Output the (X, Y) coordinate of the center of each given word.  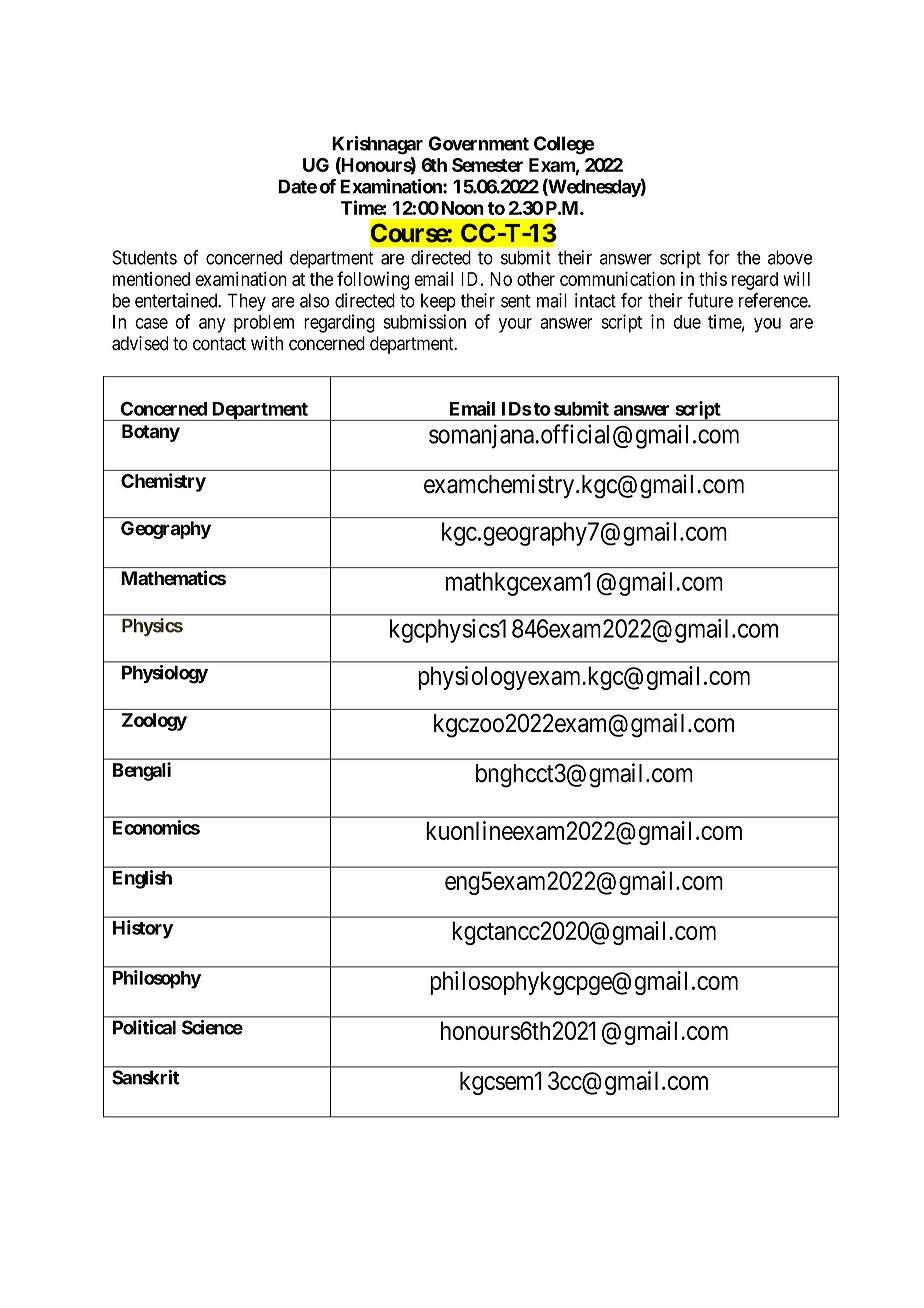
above (790, 257)
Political (144, 1027)
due (687, 322)
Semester (487, 165)
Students (144, 257)
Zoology (154, 722)
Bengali (142, 771)
